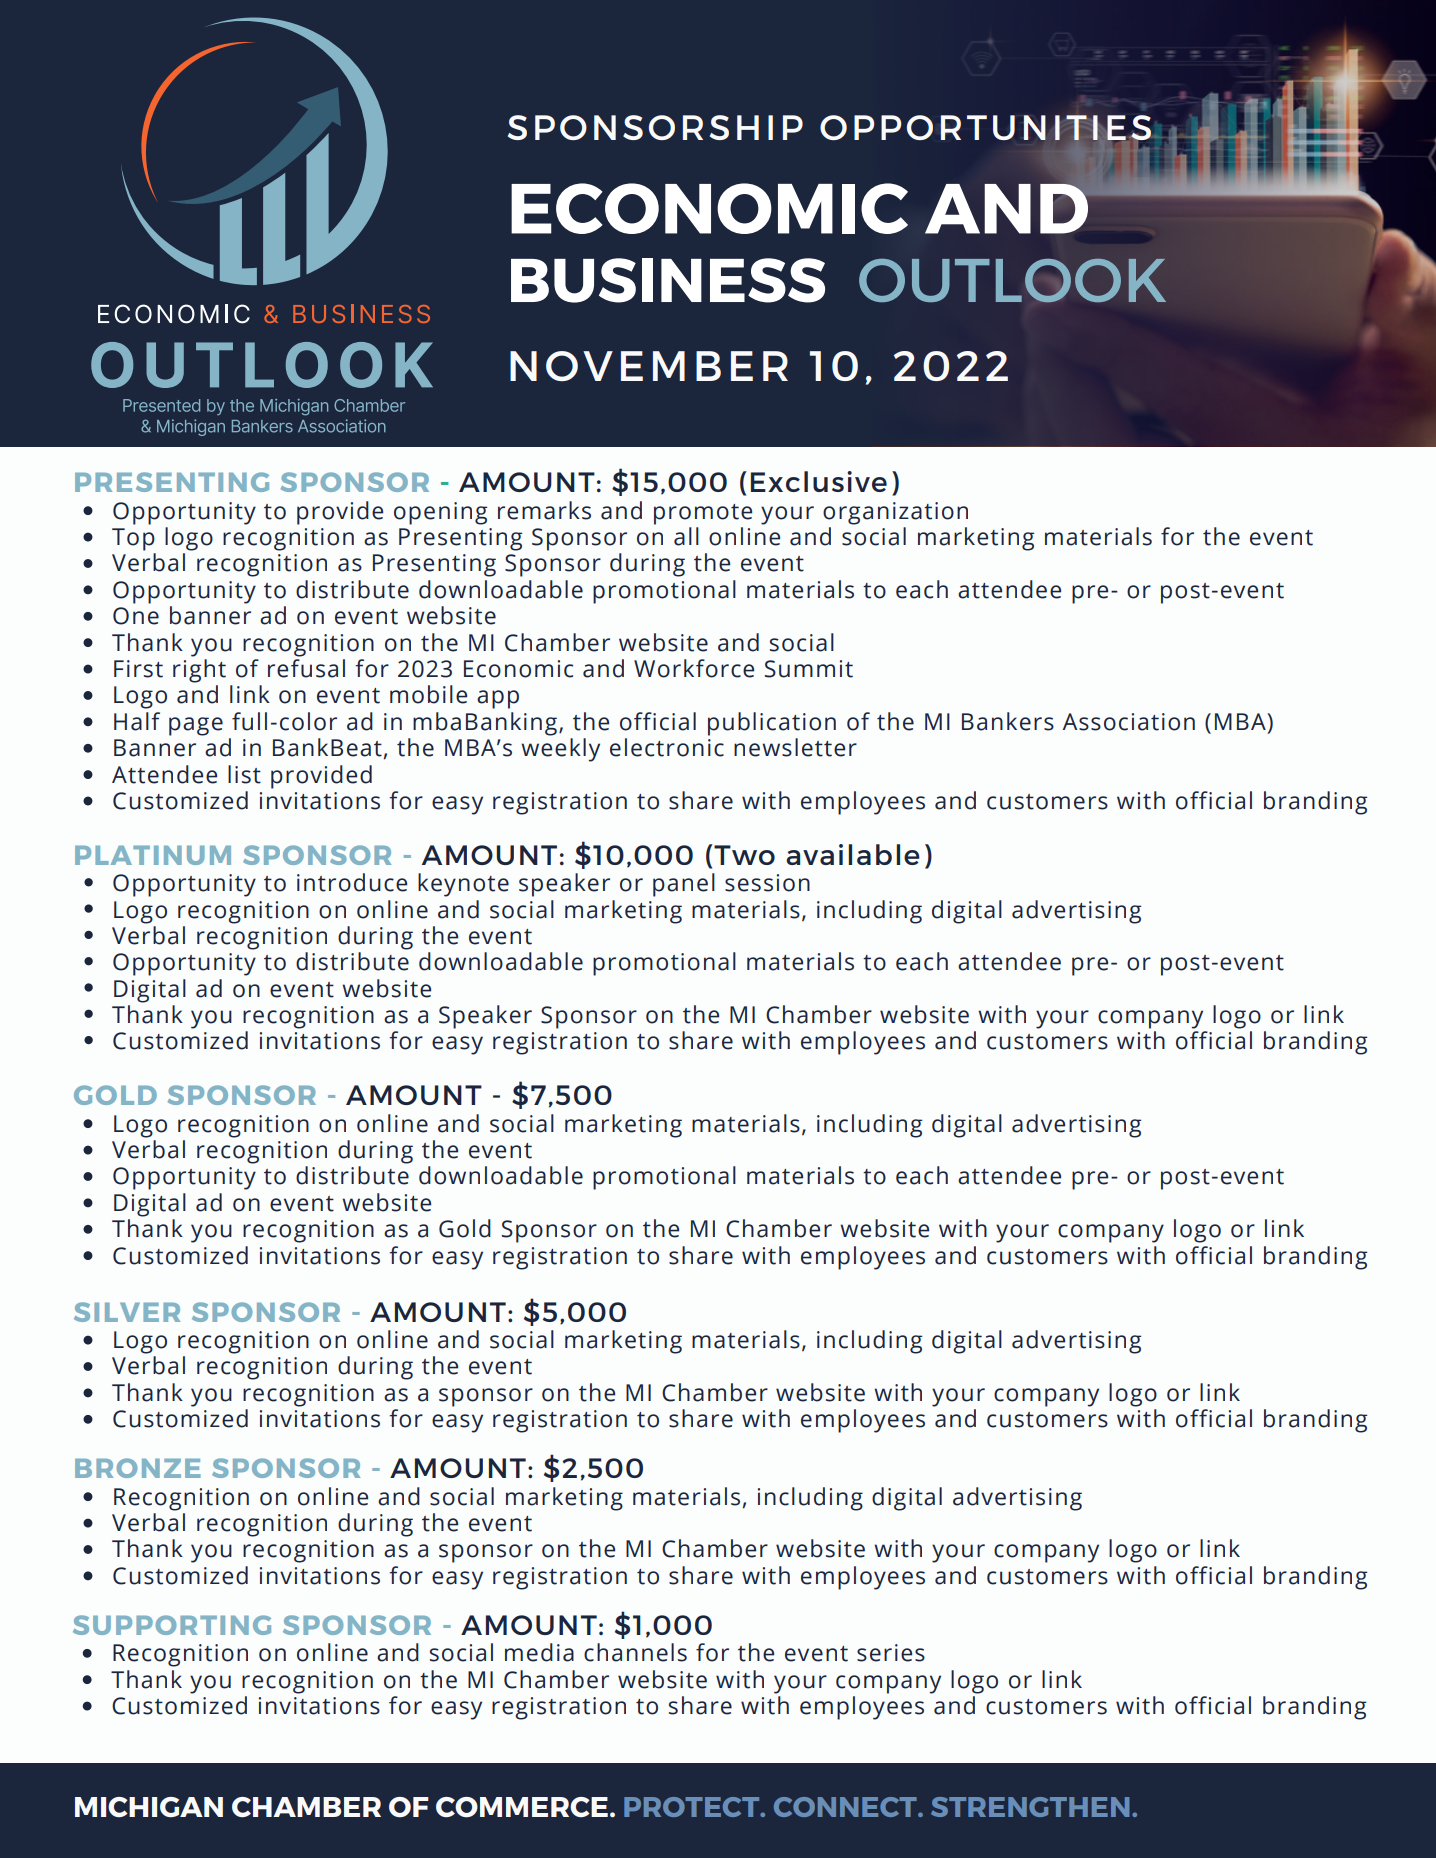 This screenshot has height=1858, width=1436. I want to click on DIVERSITY, so click(255, 165).
